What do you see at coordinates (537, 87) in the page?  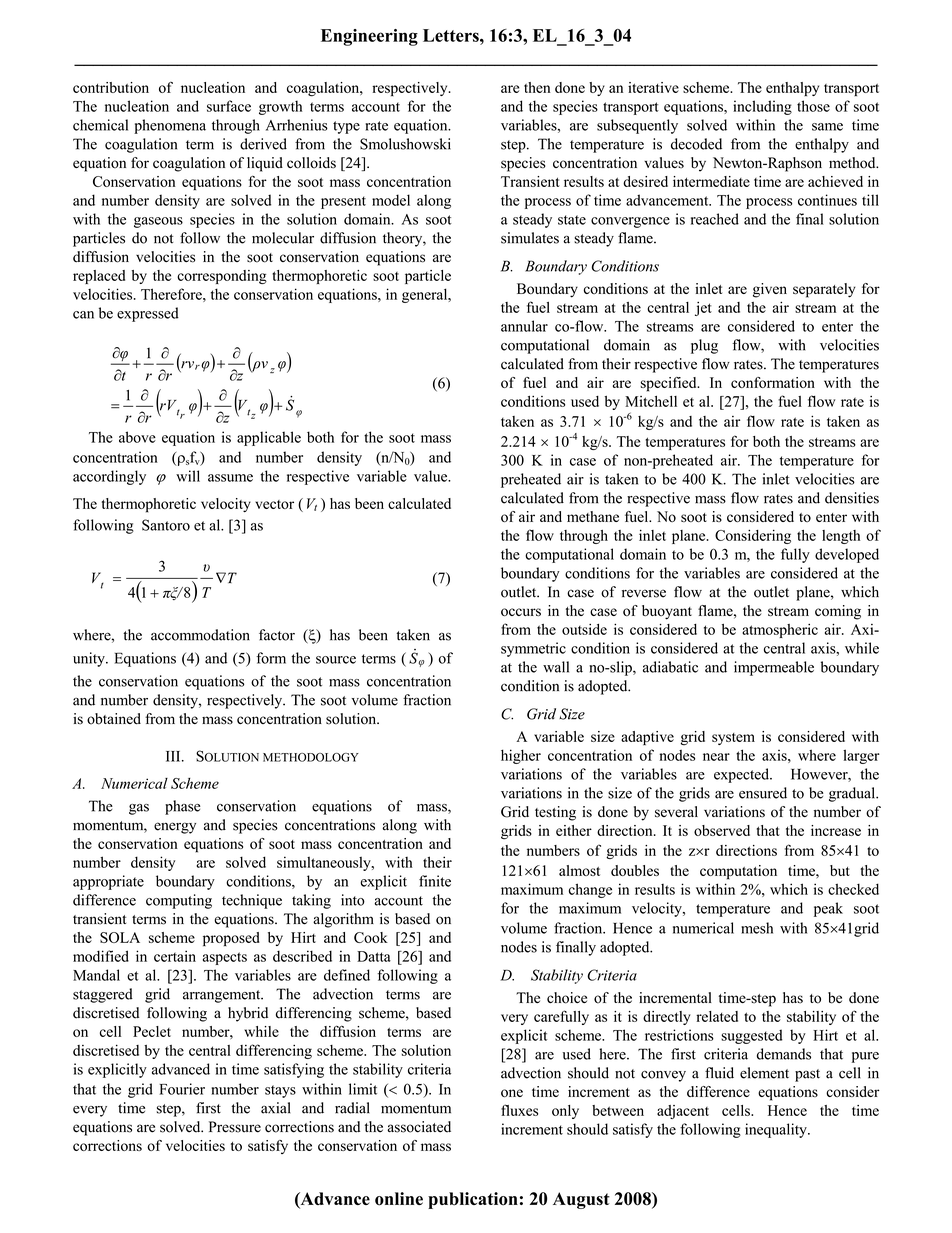 I see `then` at bounding box center [537, 87].
